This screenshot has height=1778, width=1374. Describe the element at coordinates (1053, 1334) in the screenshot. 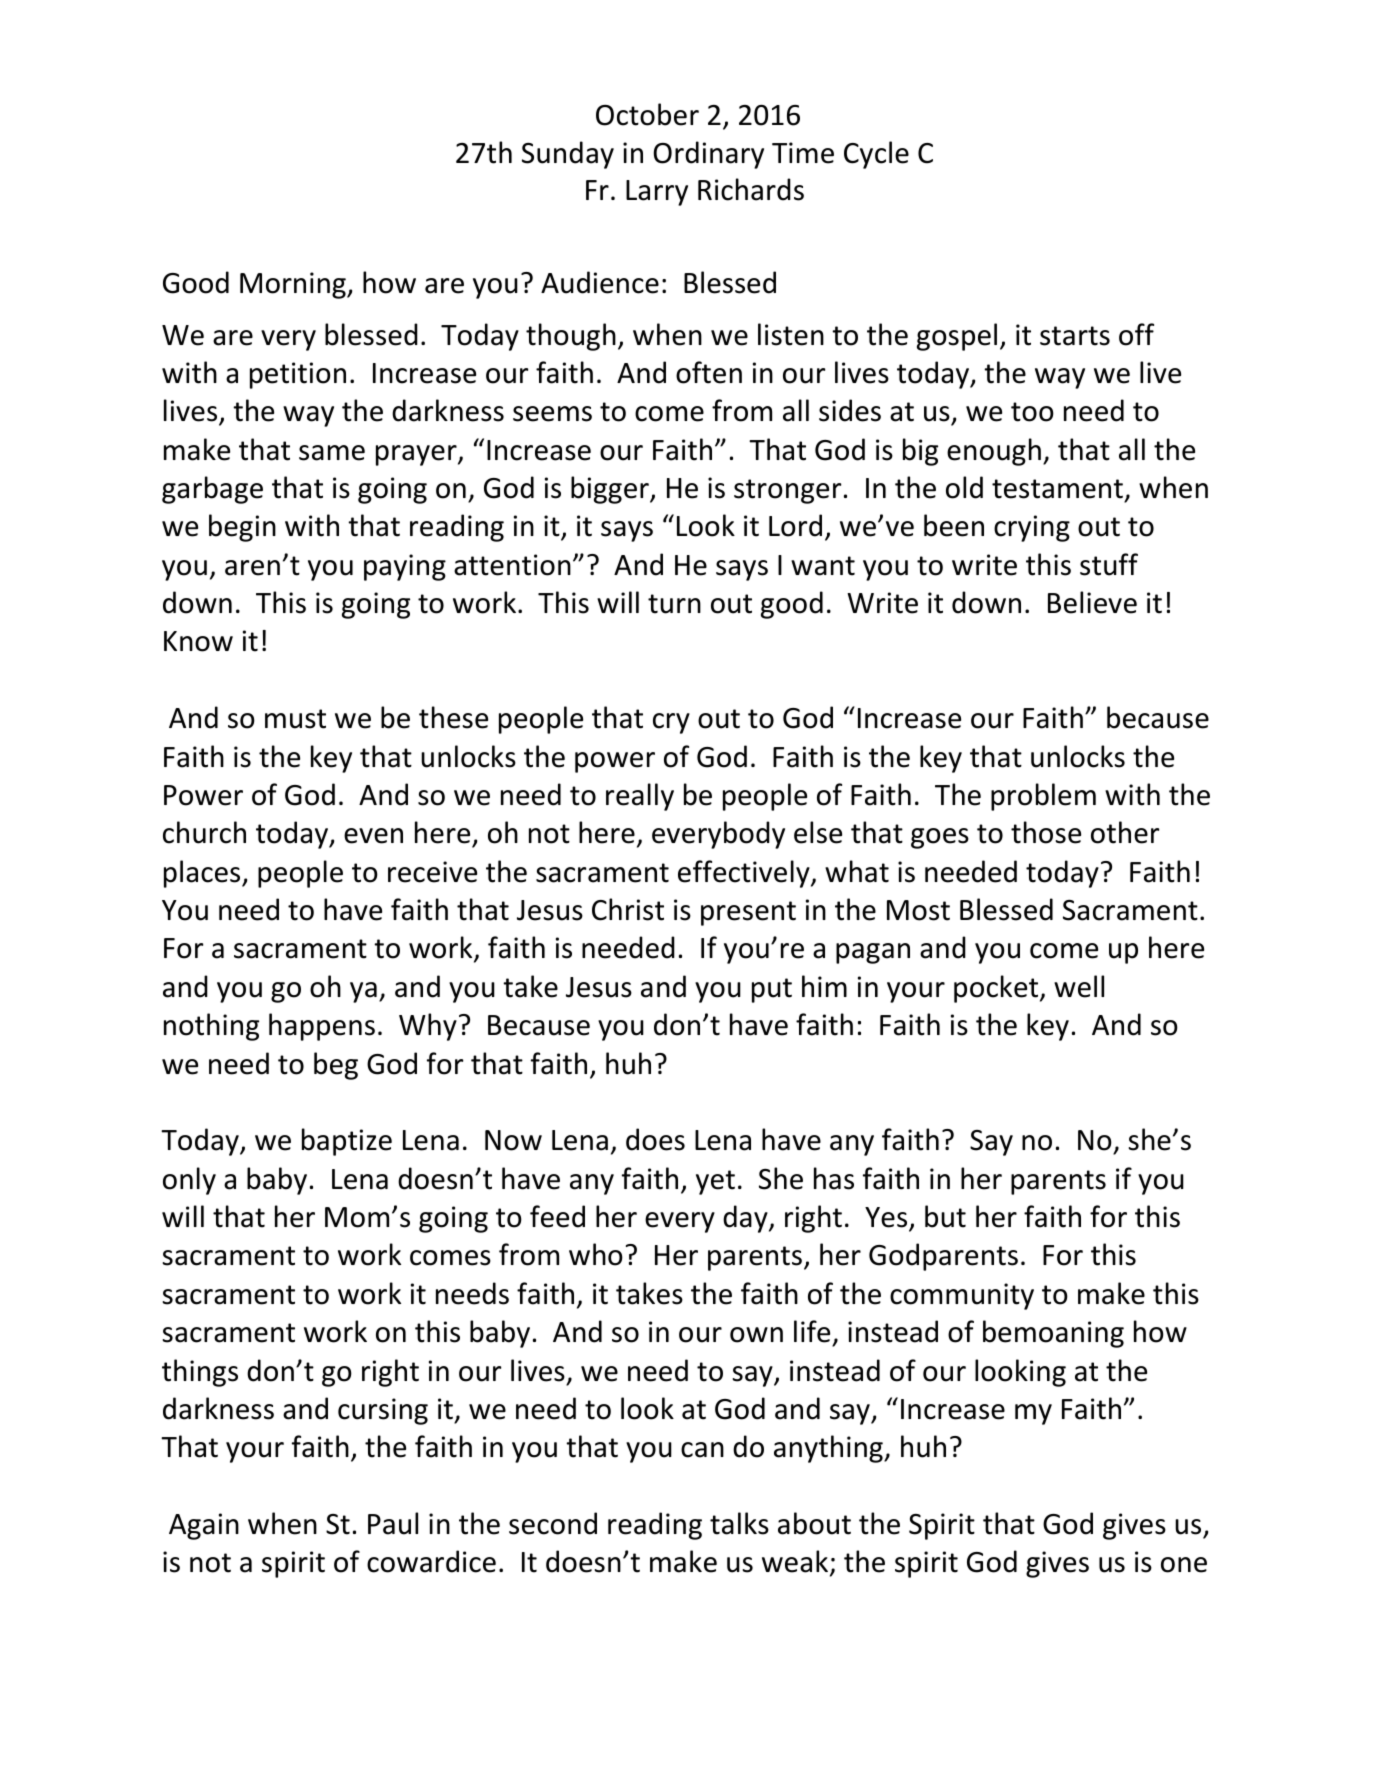

I see `bemoaning` at that location.
